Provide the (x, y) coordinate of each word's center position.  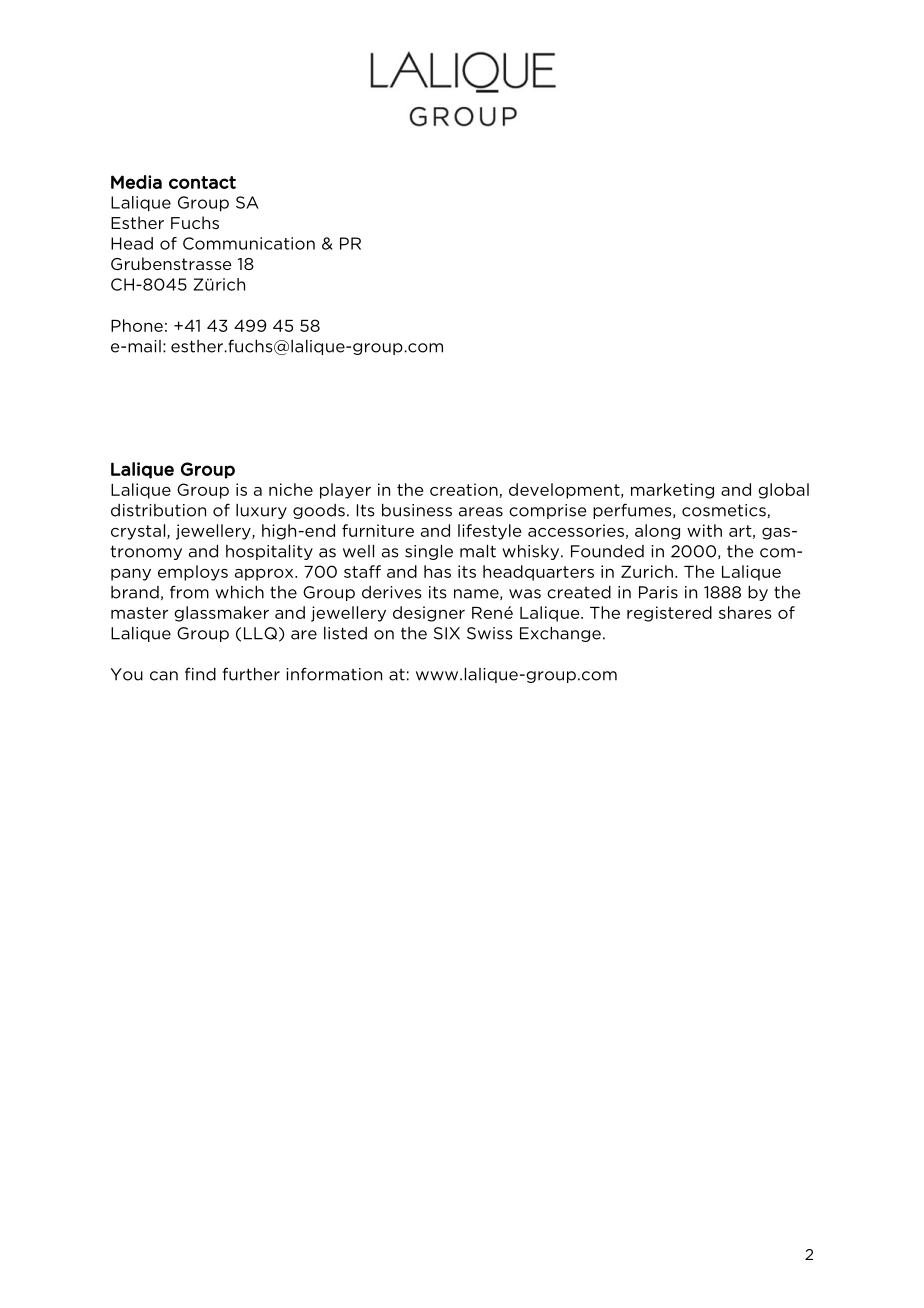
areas (481, 512)
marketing (672, 491)
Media (136, 182)
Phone (137, 325)
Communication (249, 243)
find (200, 674)
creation (465, 490)
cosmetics (724, 510)
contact (202, 182)
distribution (158, 510)
